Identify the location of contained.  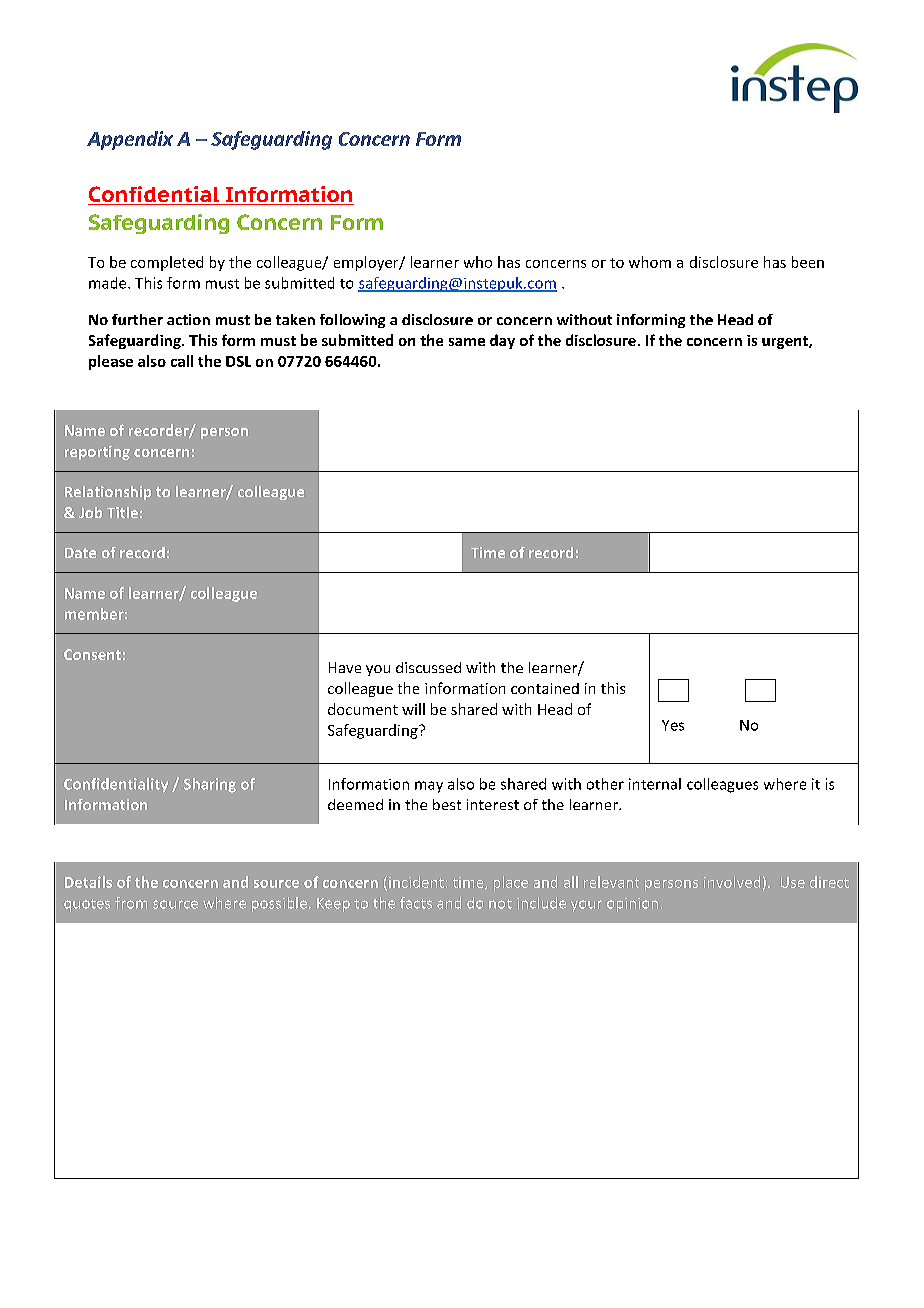
(545, 688).
